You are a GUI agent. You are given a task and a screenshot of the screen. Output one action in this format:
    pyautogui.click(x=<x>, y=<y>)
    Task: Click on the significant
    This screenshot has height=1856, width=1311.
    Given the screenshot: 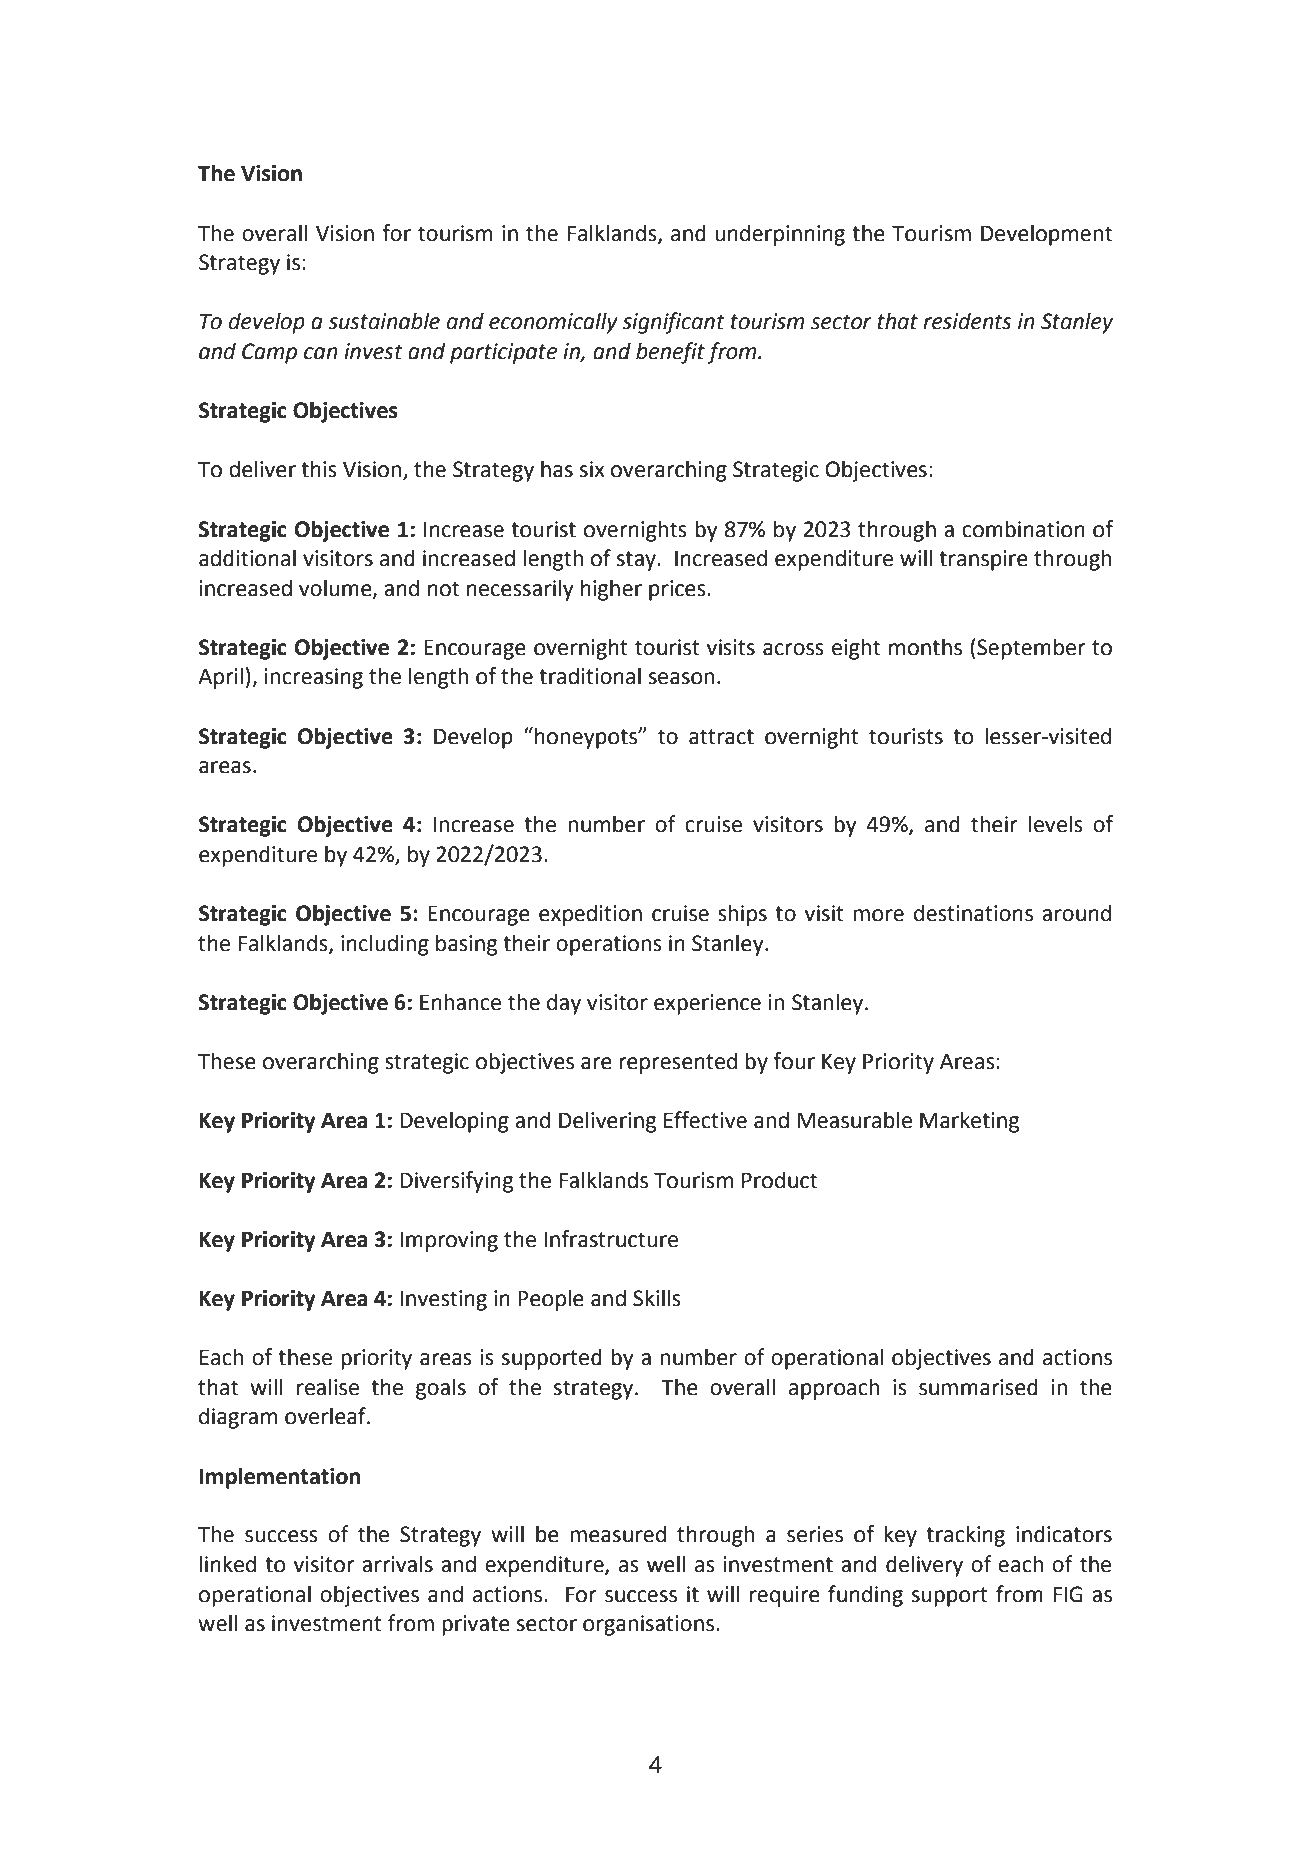 What is the action you would take?
    pyautogui.click(x=673, y=323)
